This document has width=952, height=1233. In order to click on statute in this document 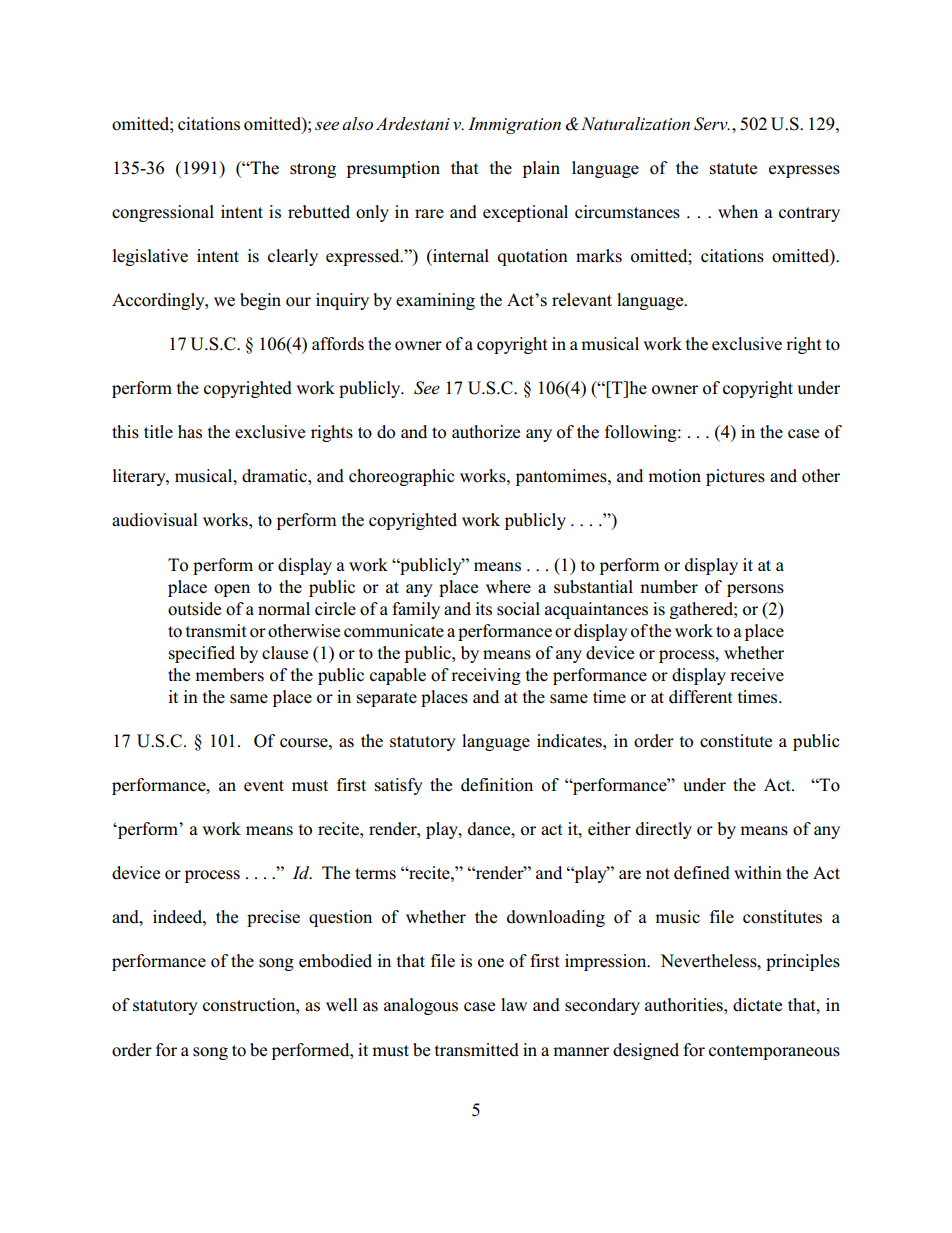, I will do `click(733, 169)`.
